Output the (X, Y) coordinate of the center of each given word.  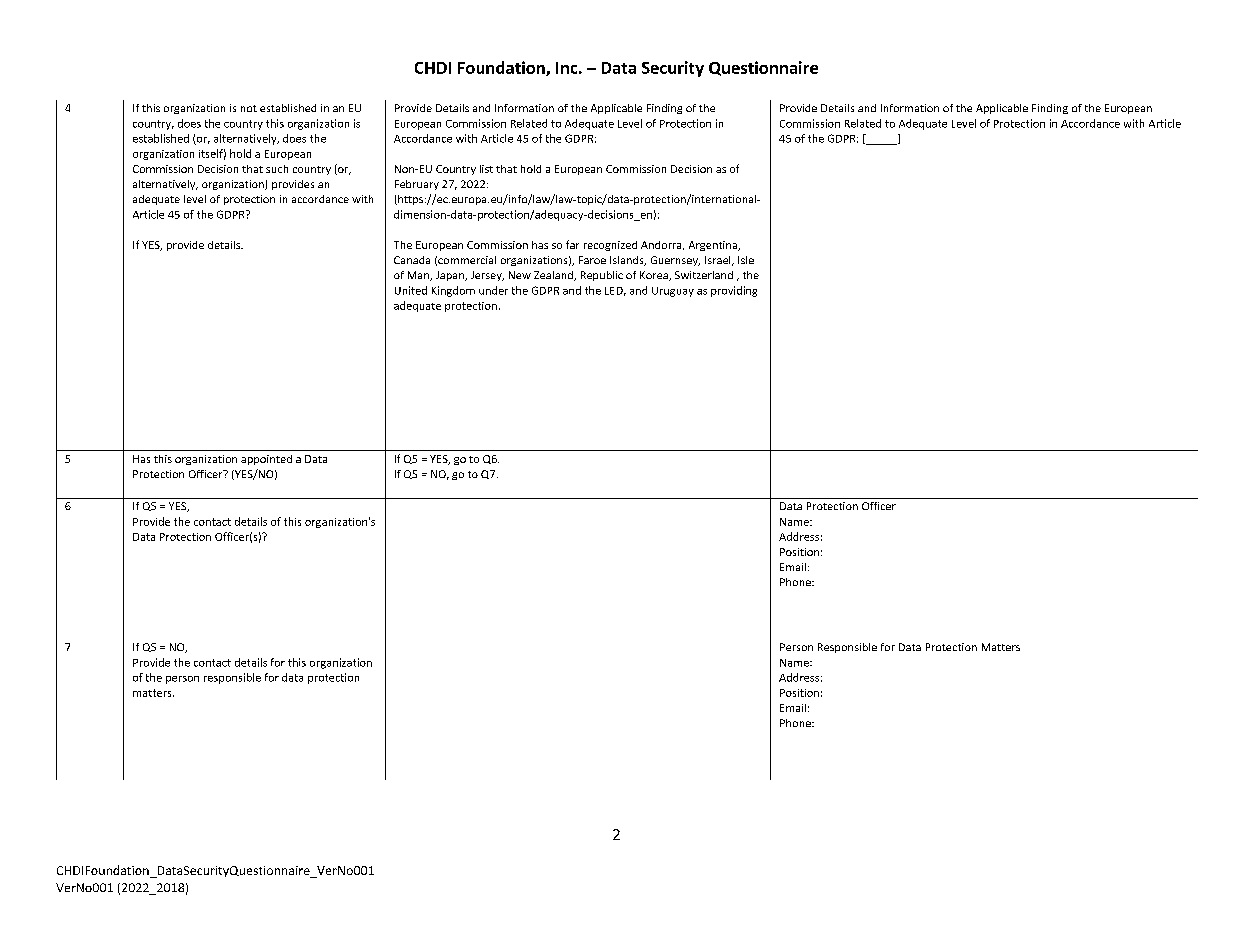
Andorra (662, 245)
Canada (412, 260)
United (411, 290)
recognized (610, 246)
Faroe (592, 260)
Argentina (714, 246)
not (249, 108)
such (277, 169)
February (417, 185)
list (486, 169)
